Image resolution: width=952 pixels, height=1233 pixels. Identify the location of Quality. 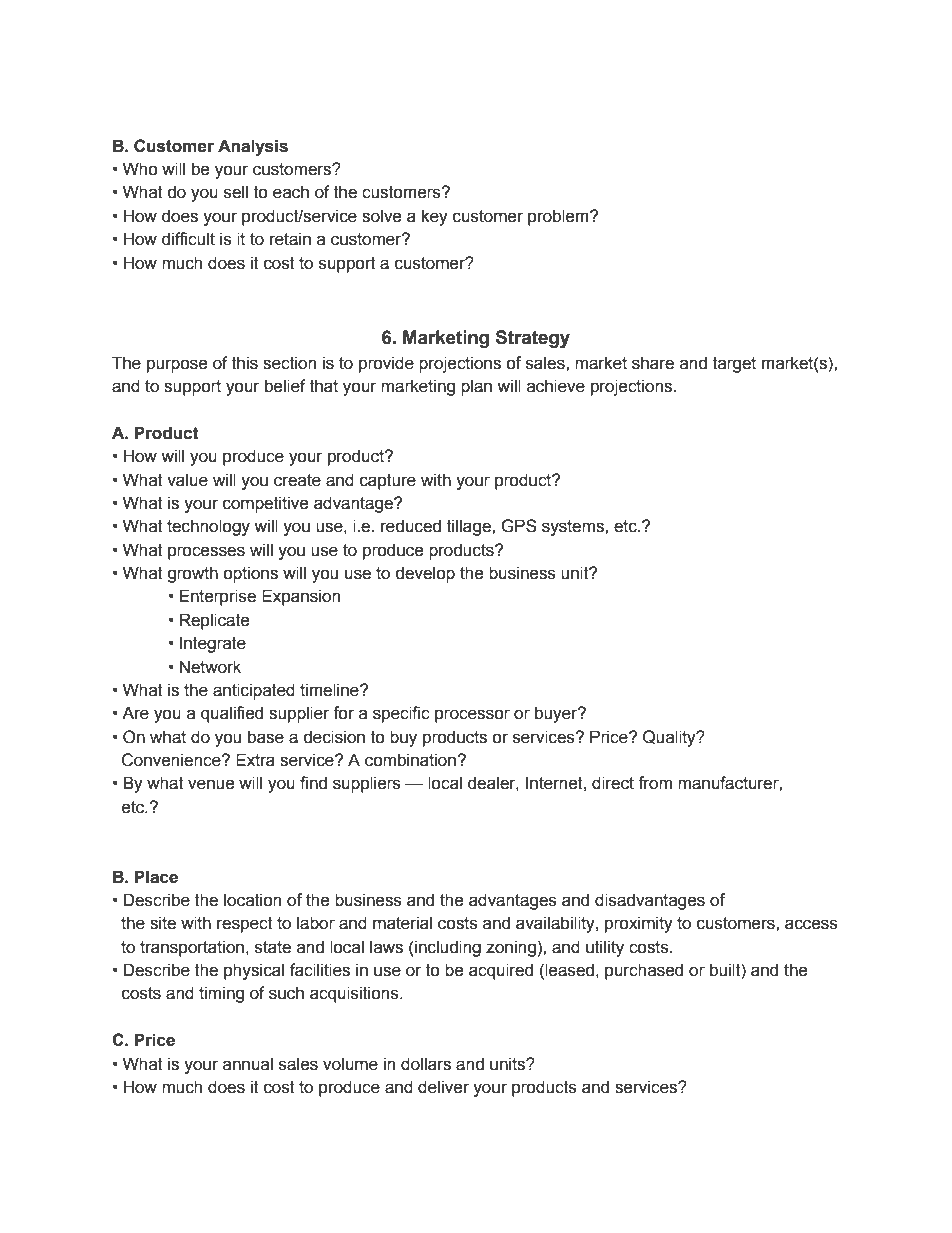
(670, 738).
